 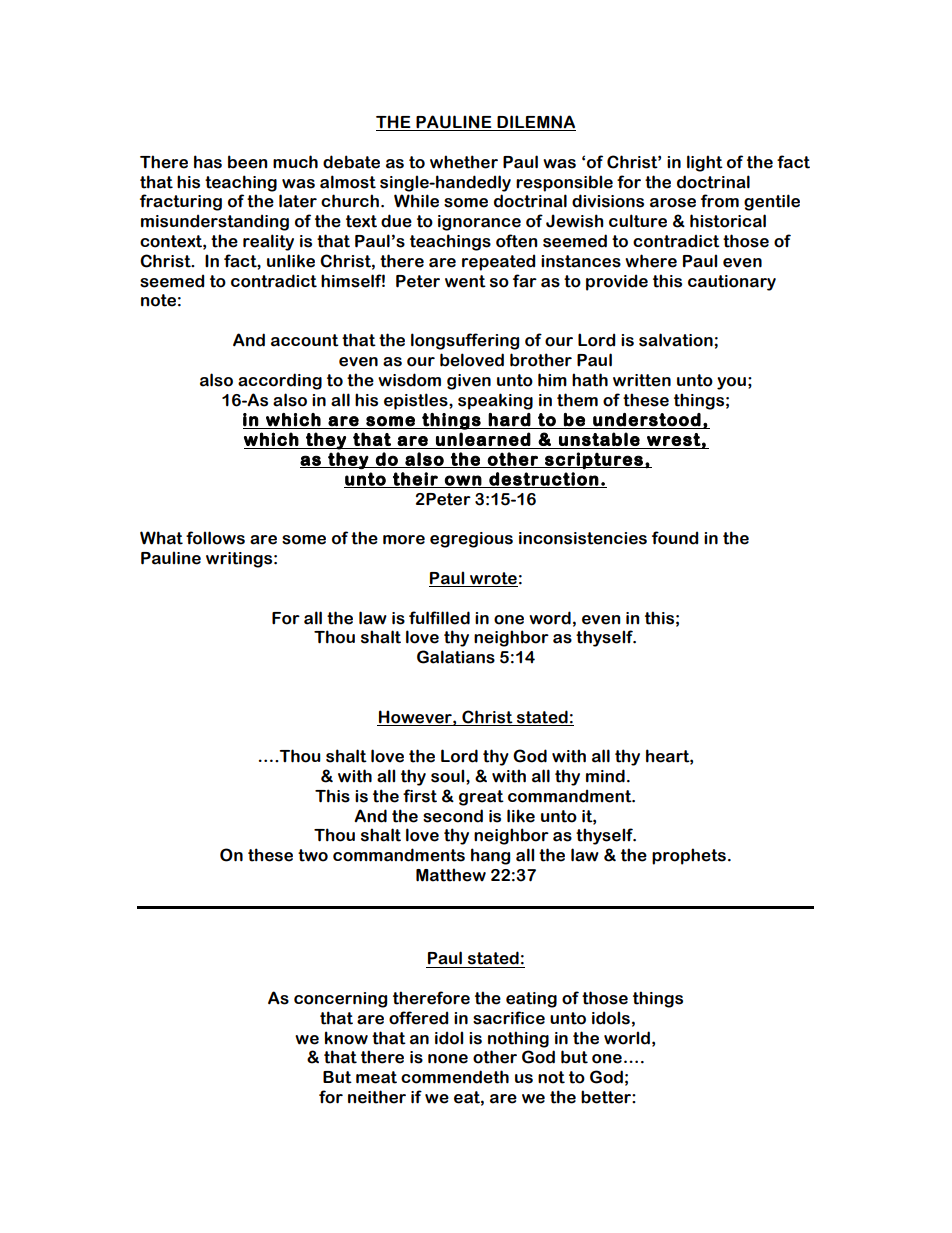 I want to click on follows, so click(x=215, y=538).
